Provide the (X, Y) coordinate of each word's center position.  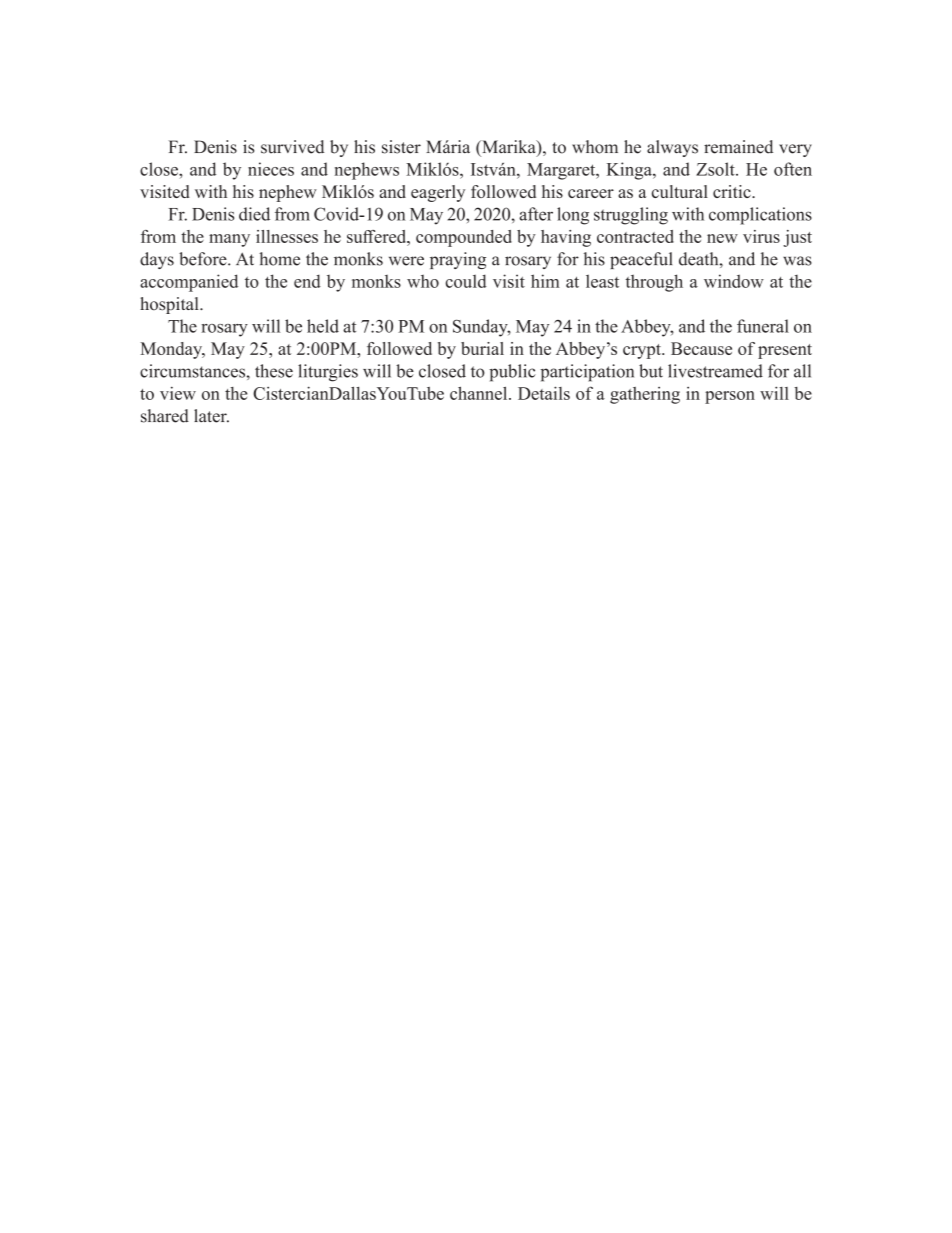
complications (760, 216)
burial (482, 348)
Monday (172, 350)
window (734, 281)
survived (292, 147)
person (730, 397)
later (211, 416)
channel (480, 393)
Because (701, 348)
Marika (509, 148)
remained (738, 147)
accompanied (189, 283)
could (466, 281)
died (254, 214)
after (536, 214)
